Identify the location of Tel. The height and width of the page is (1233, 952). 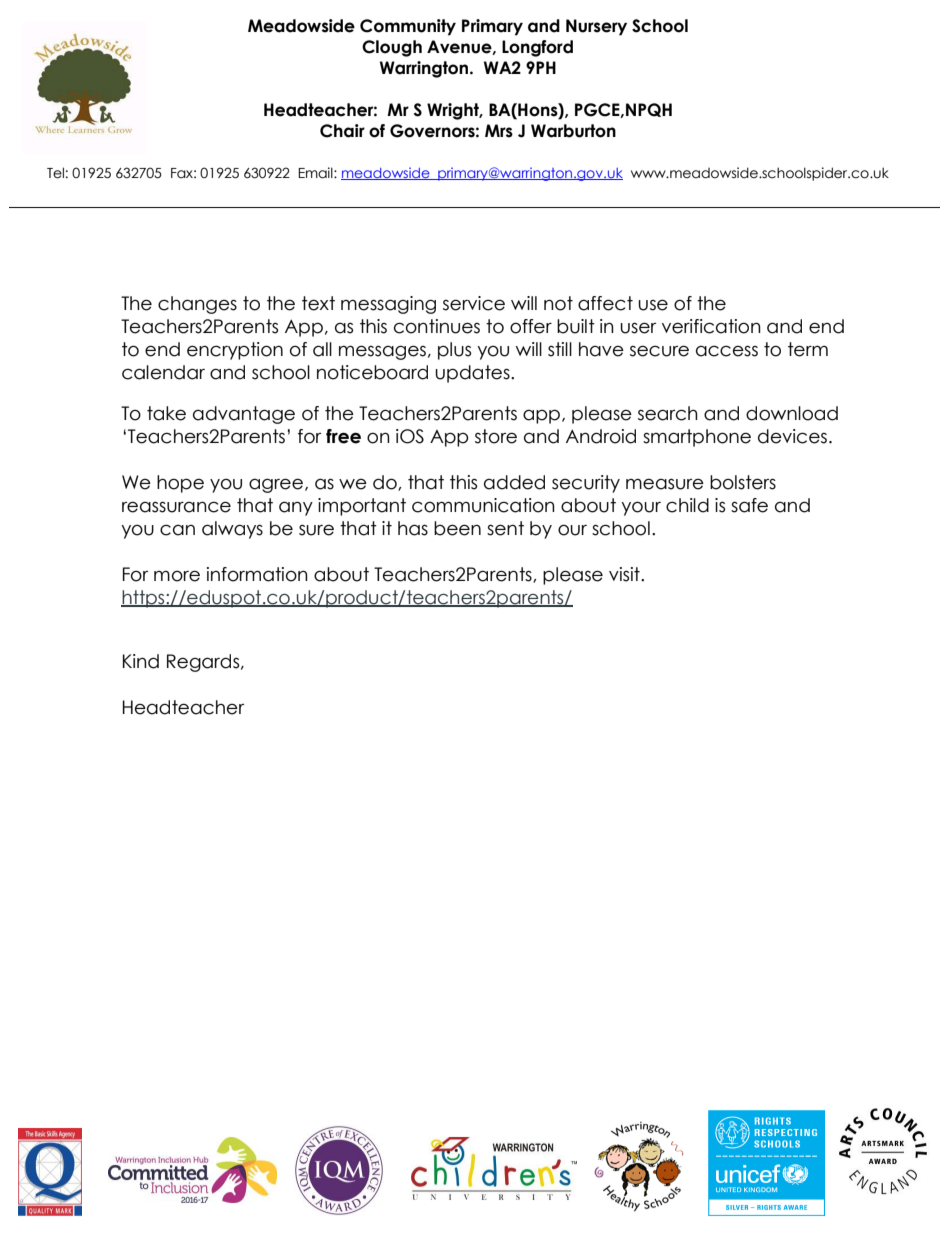
(55, 173).
